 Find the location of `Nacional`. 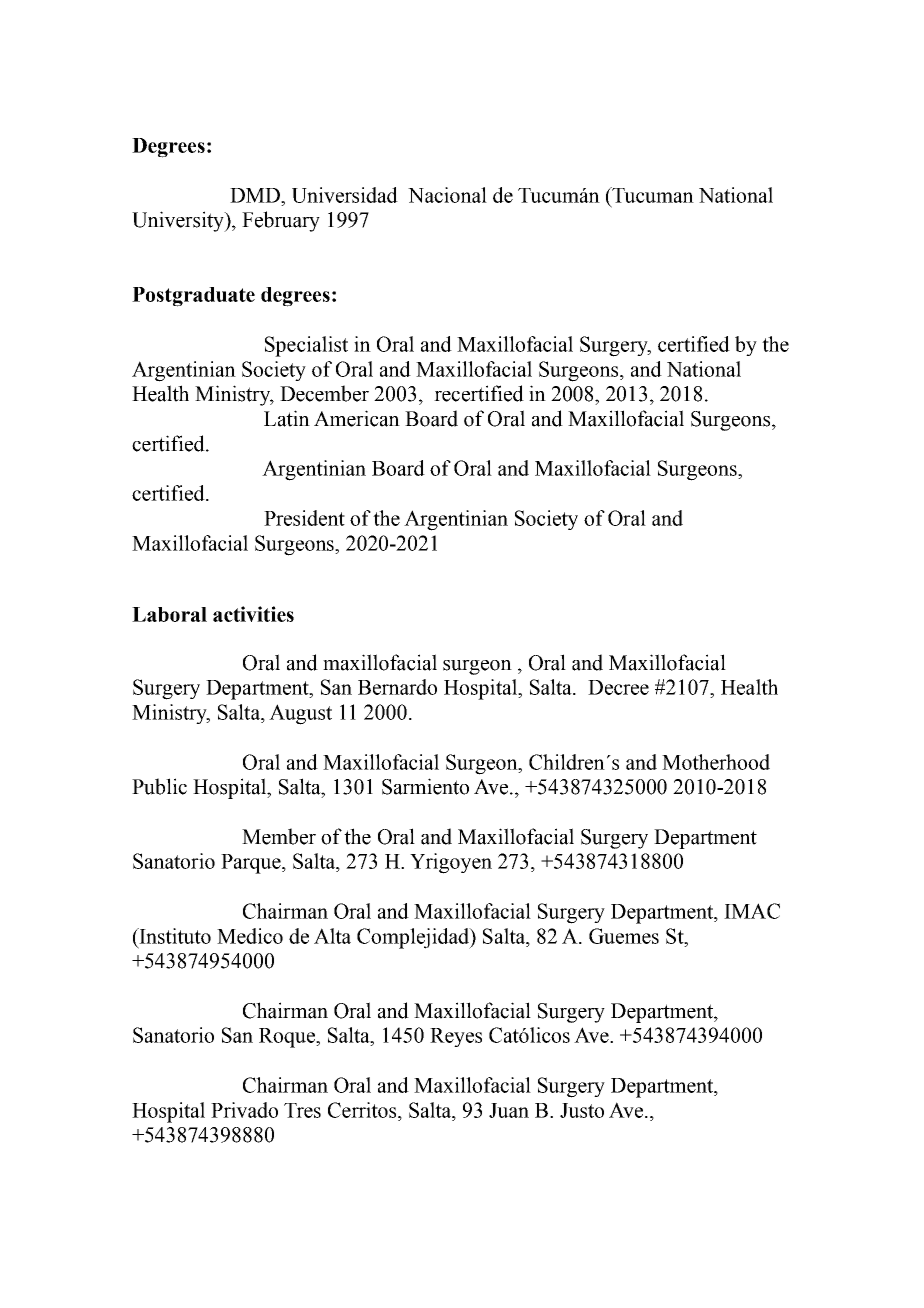

Nacional is located at coordinates (447, 195).
